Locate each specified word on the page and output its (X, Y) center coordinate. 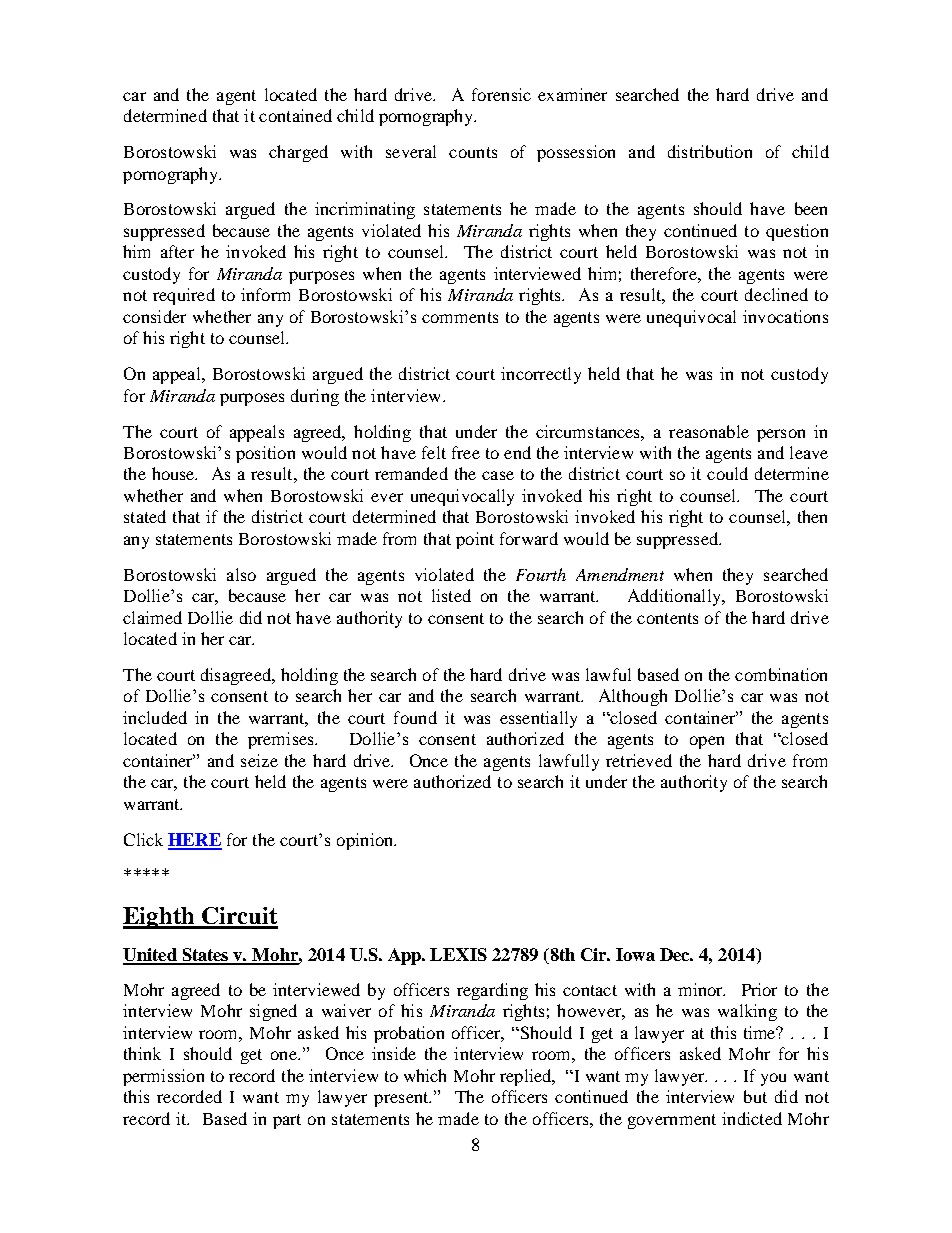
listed (451, 595)
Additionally (675, 597)
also (241, 574)
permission (163, 1077)
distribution (710, 151)
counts (473, 152)
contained (295, 115)
